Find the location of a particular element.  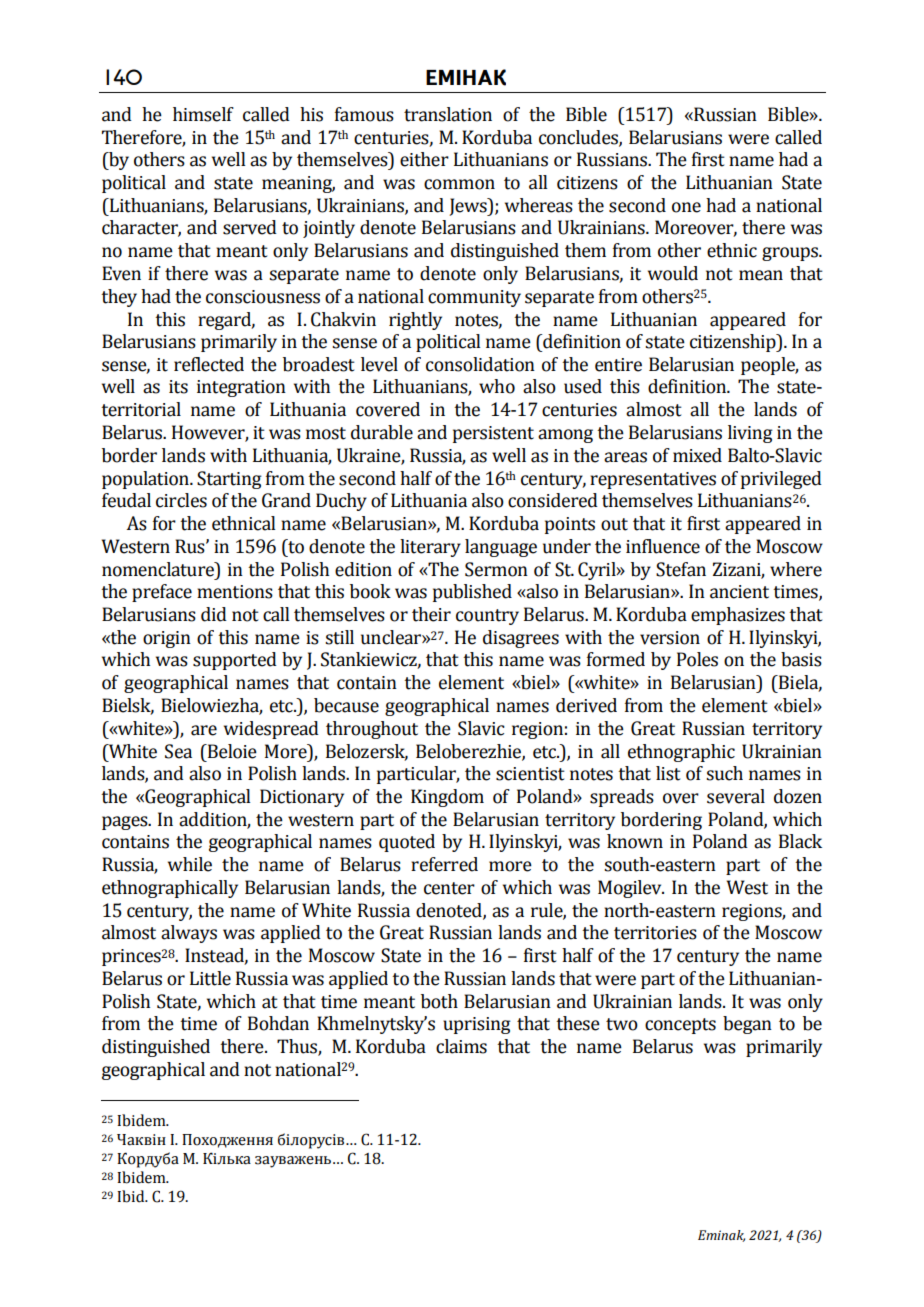

mentions is located at coordinates (235, 592).
